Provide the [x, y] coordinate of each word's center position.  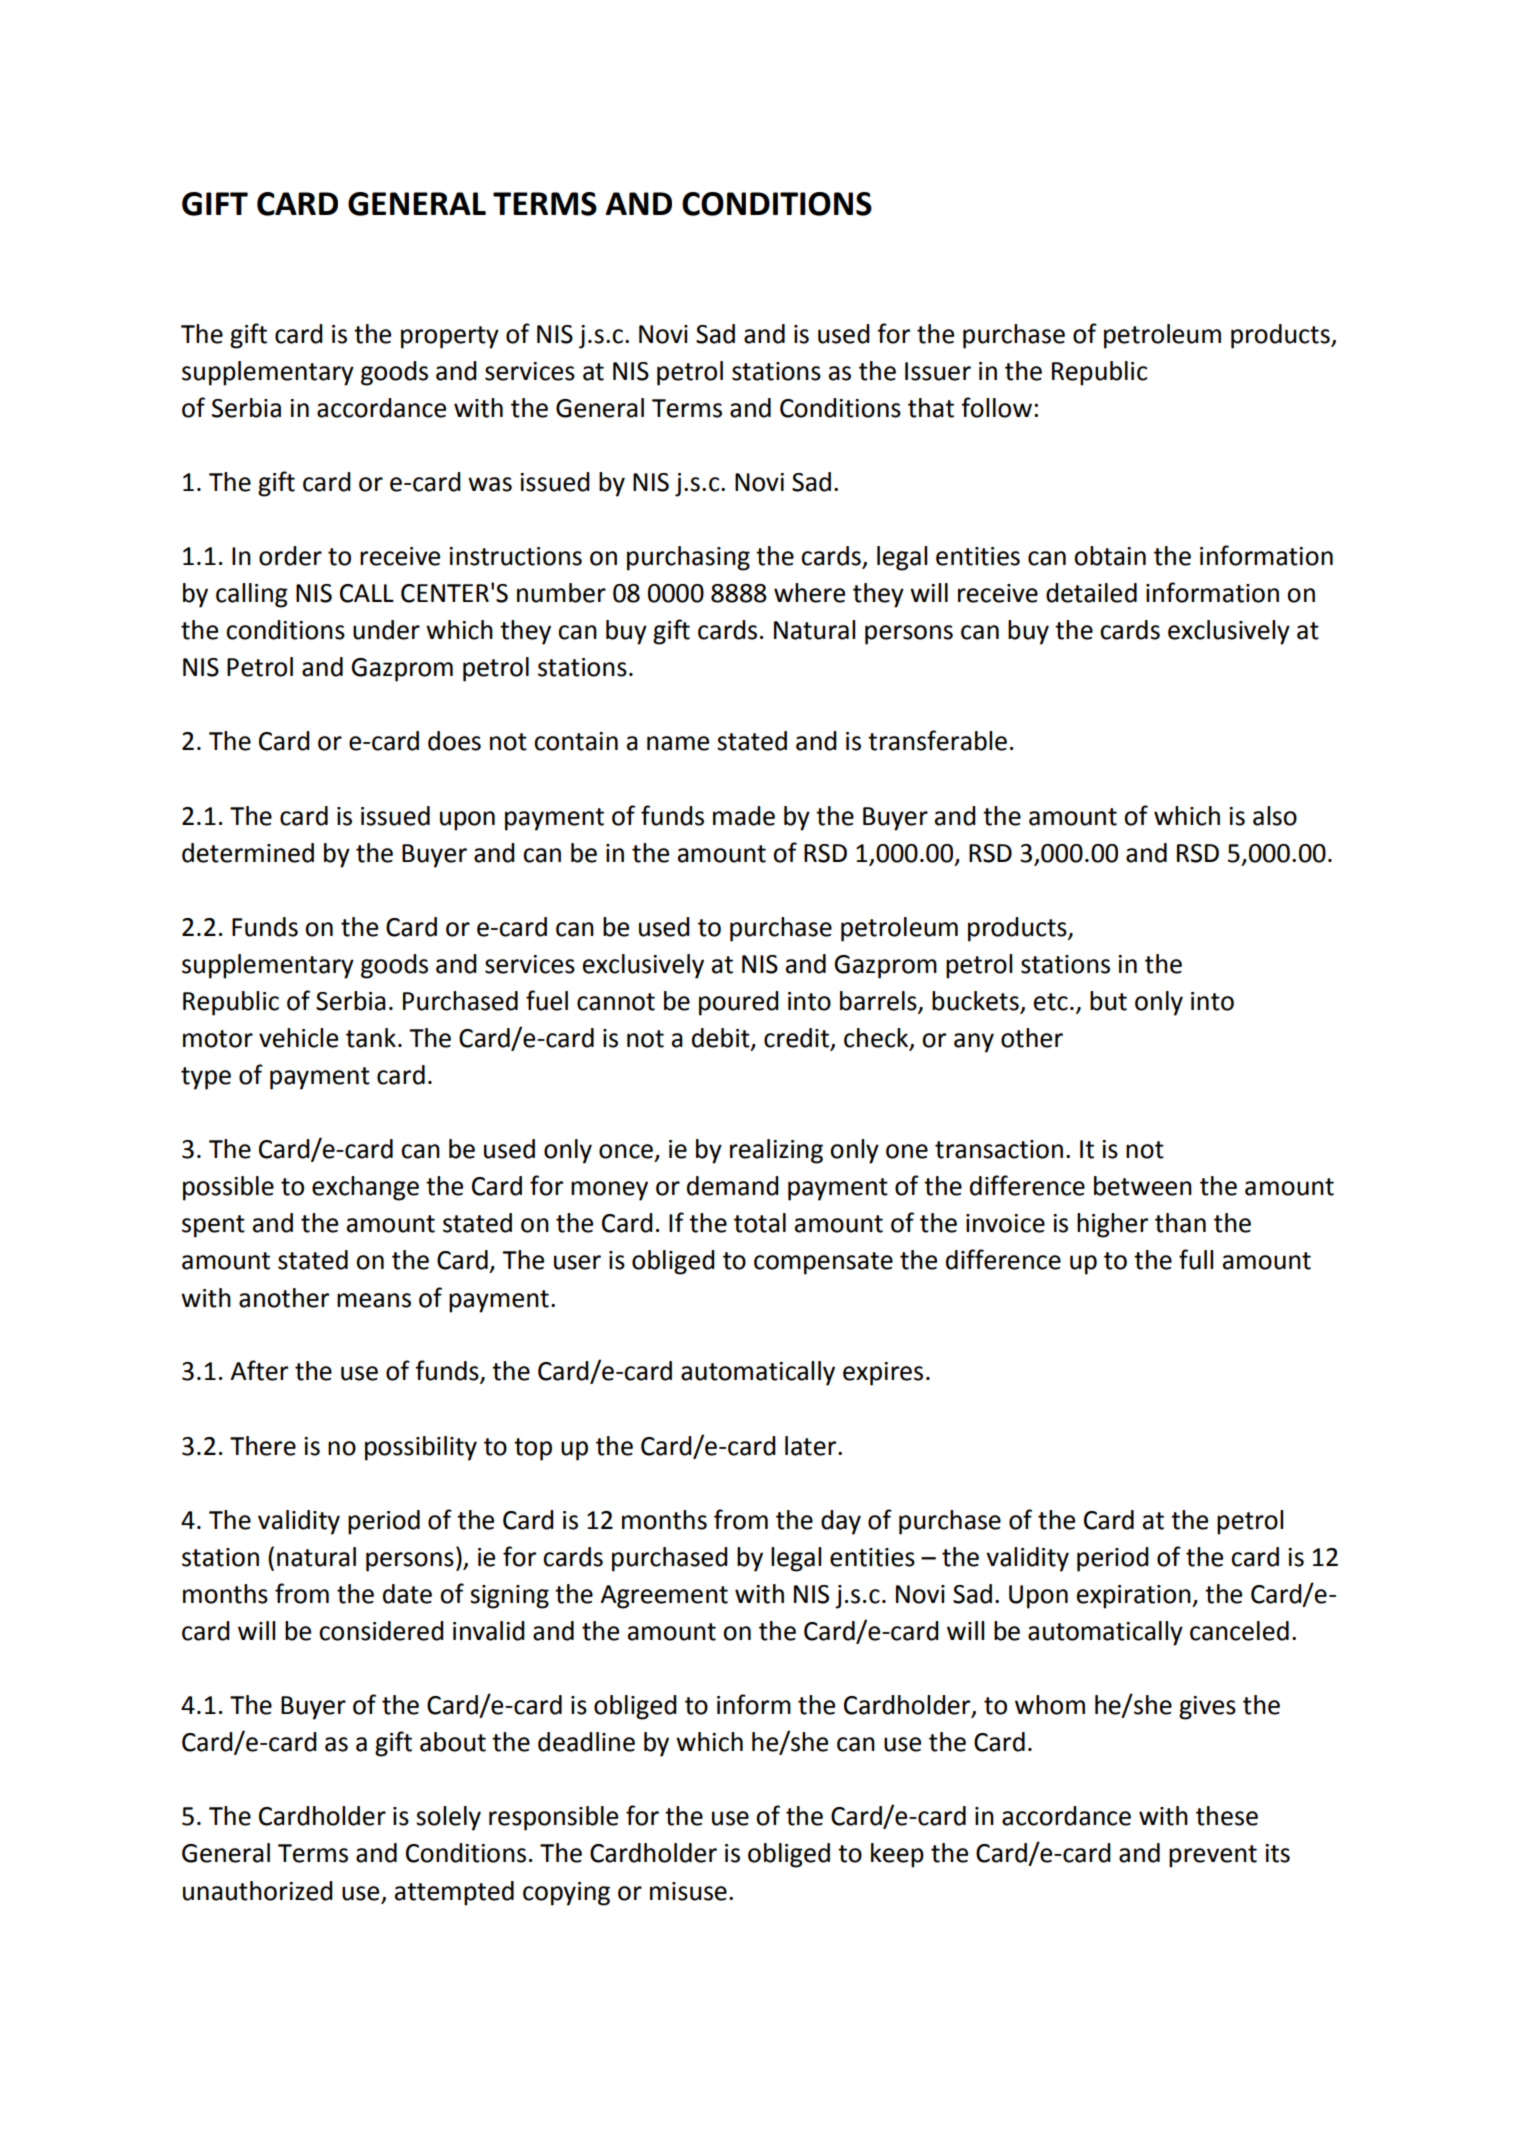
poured [739, 1003]
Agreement [664, 1597]
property [450, 337]
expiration [1135, 1597]
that [931, 408]
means [374, 1300]
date [407, 1594]
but [1108, 1001]
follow [996, 407]
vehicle [298, 1038]
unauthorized [258, 1891]
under [386, 630]
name [678, 743]
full [1196, 1259]
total [760, 1223]
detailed [1091, 593]
